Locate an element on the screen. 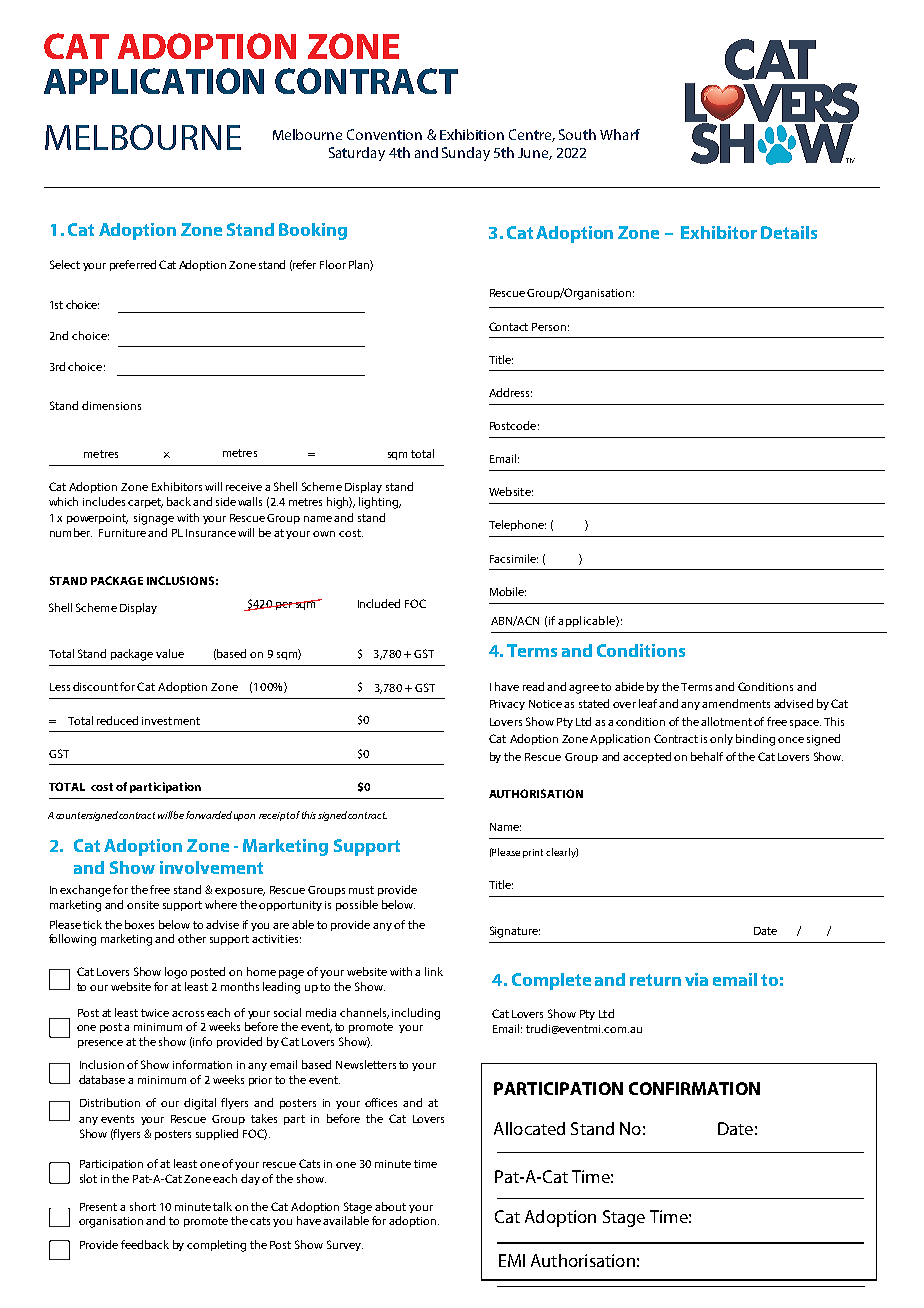  Privacy is located at coordinates (507, 705).
